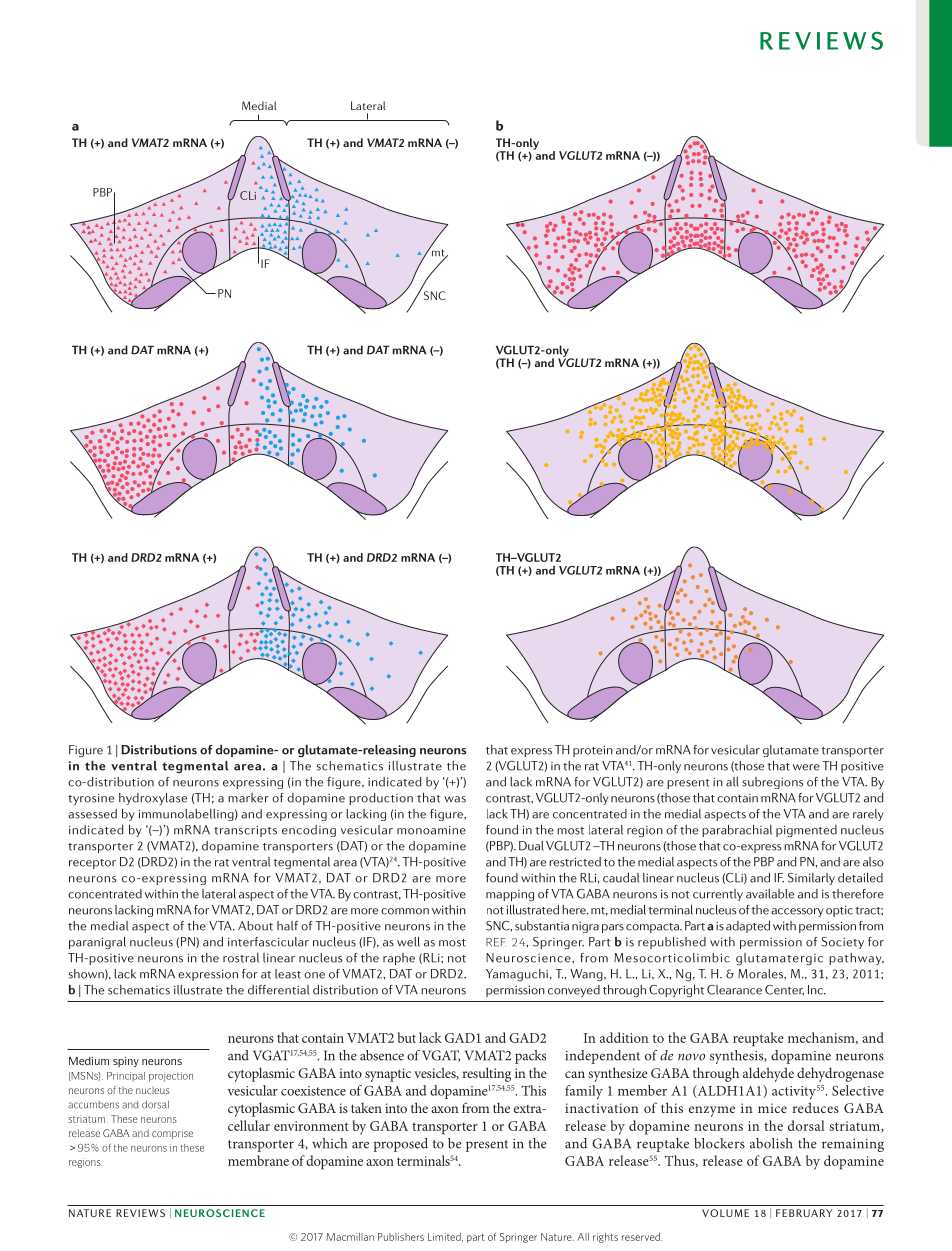 Image resolution: width=952 pixels, height=1251 pixels. I want to click on About, so click(255, 926).
